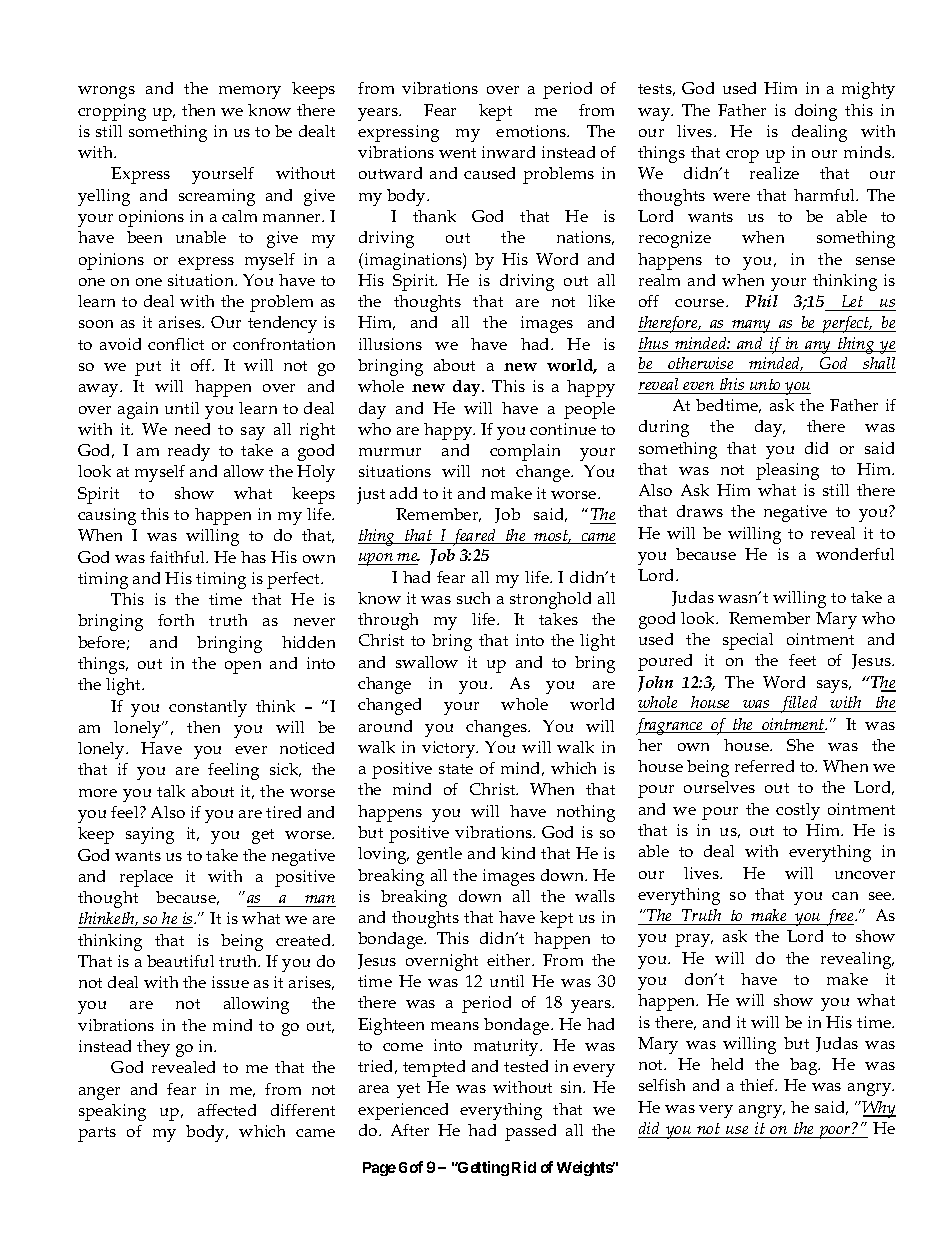 The height and width of the image is (1233, 952). Describe the element at coordinates (835, 1132) in the image. I see `poor` at that location.
